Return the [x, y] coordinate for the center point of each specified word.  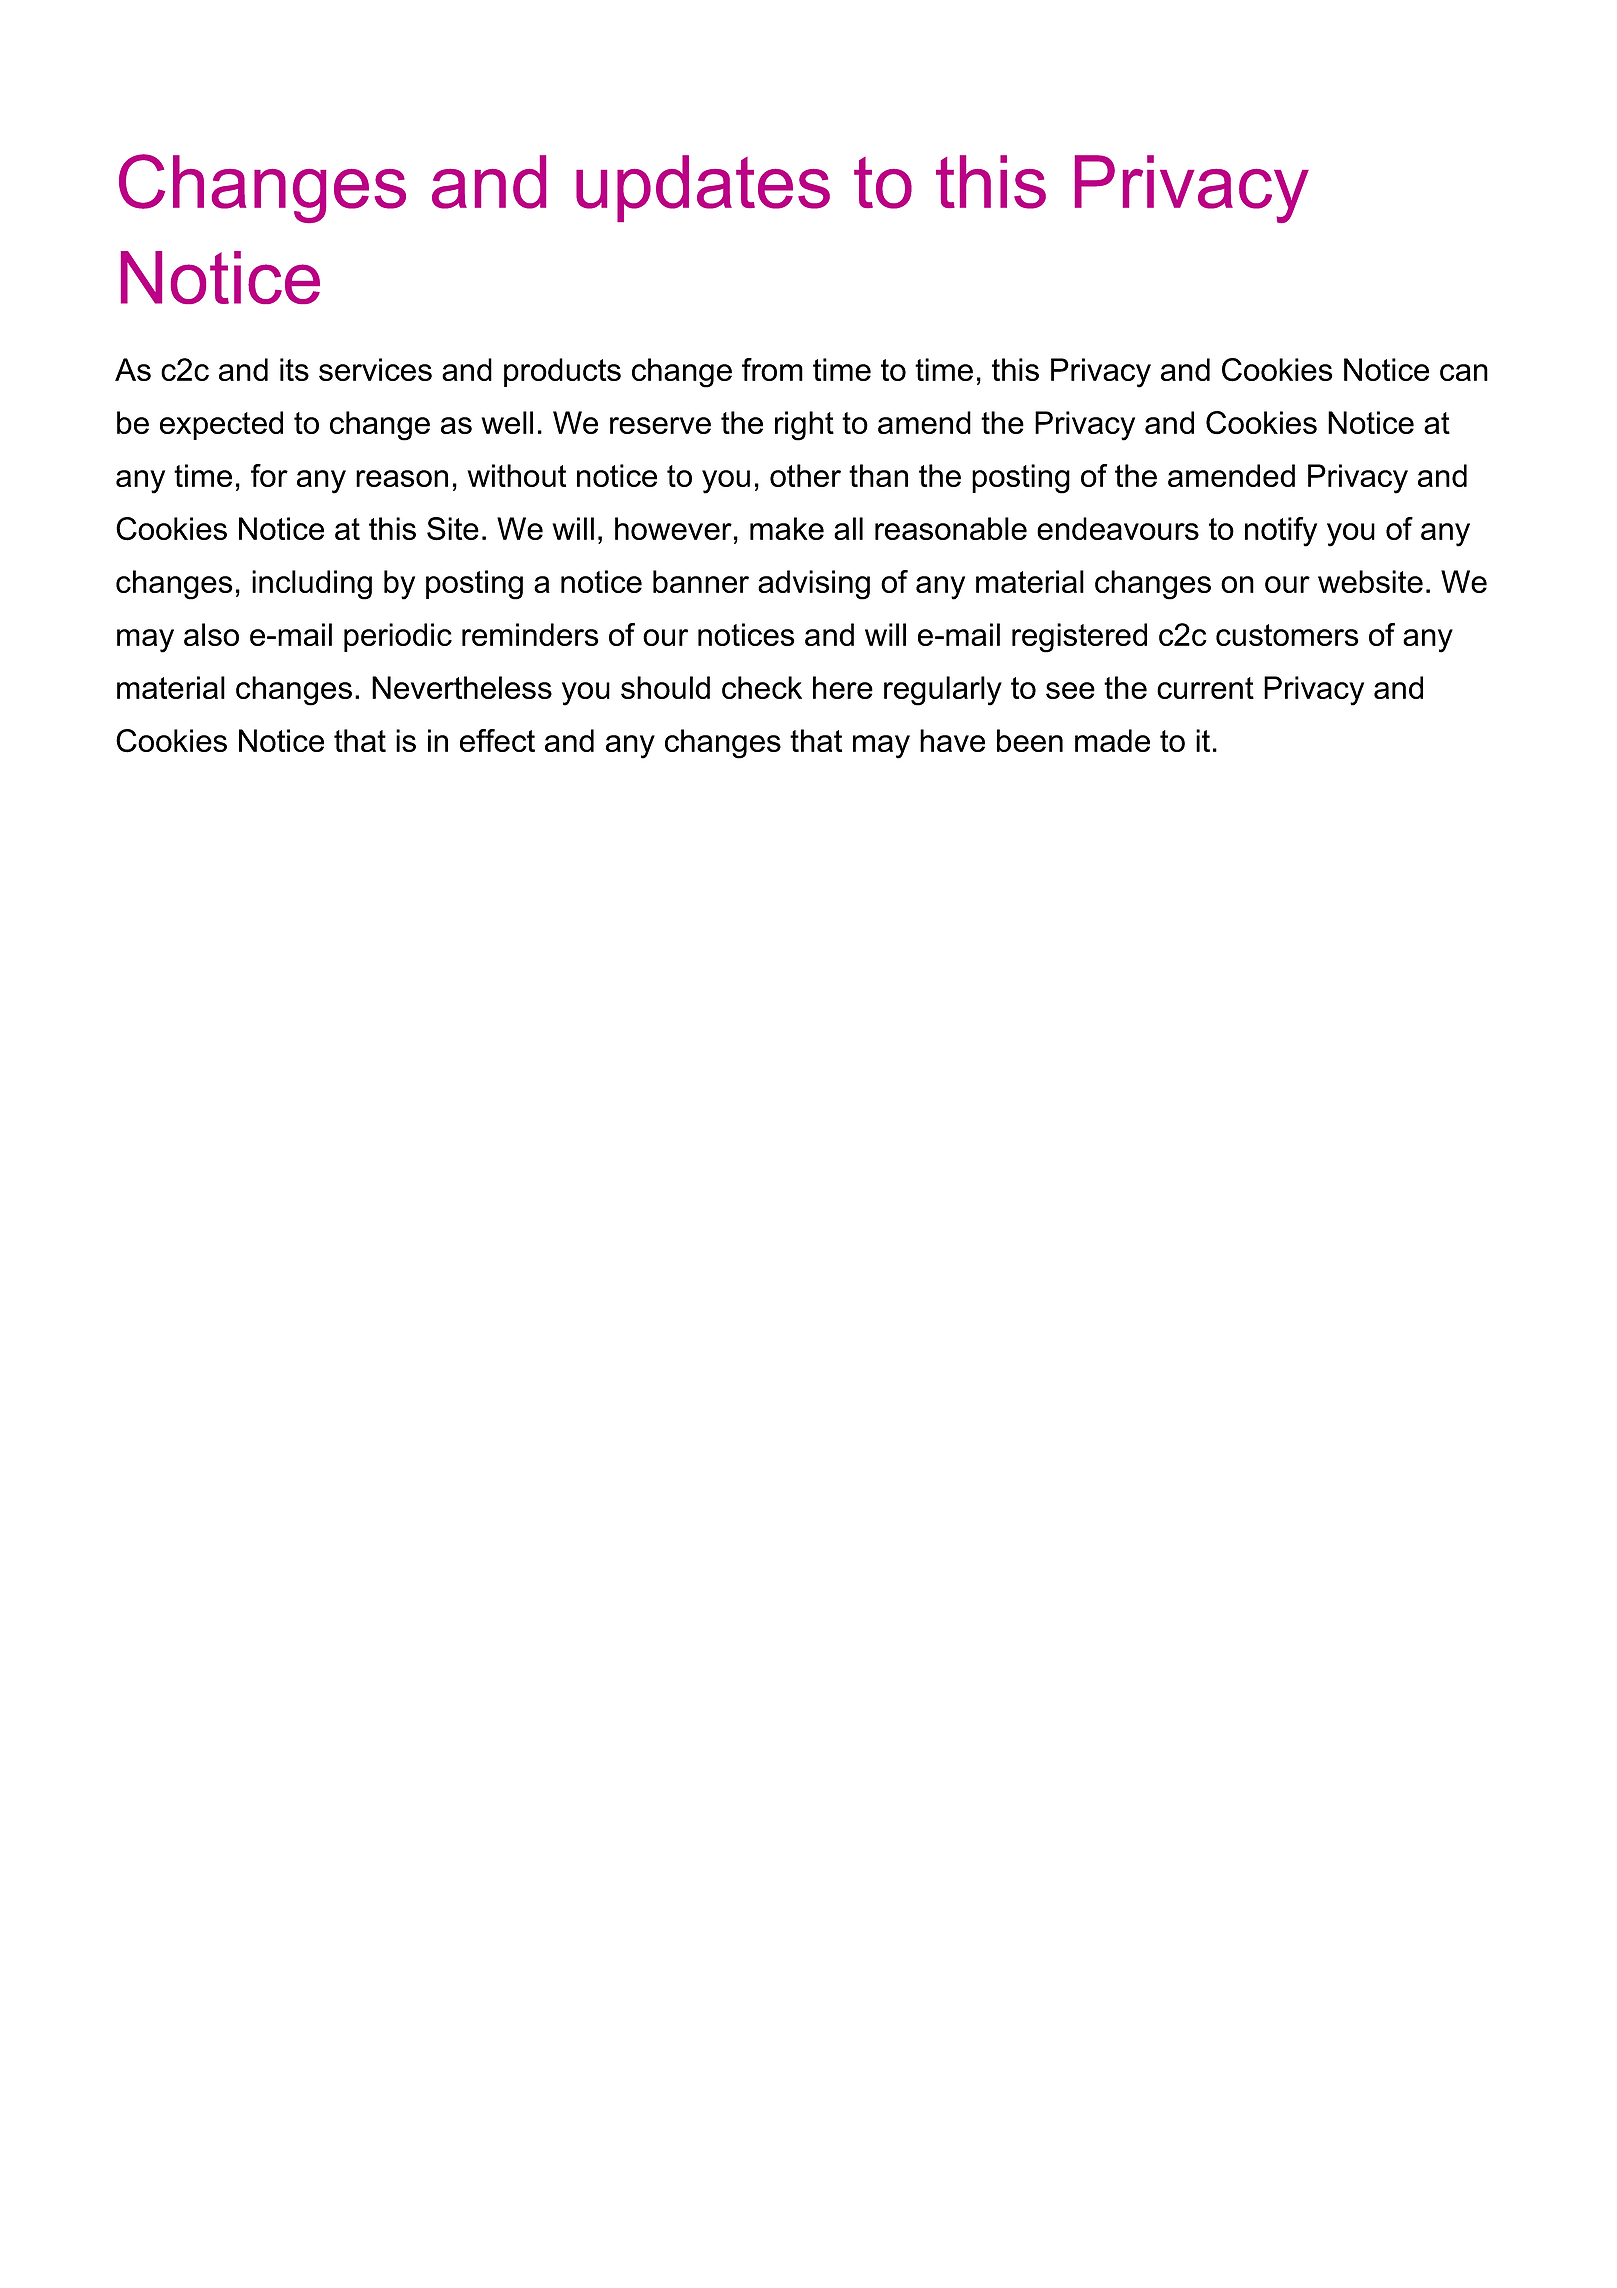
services [375, 369]
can [1464, 372]
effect [497, 740]
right [804, 426]
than [878, 475]
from [772, 369]
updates [703, 188]
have [952, 740]
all [848, 528]
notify [1281, 532]
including [312, 585]
